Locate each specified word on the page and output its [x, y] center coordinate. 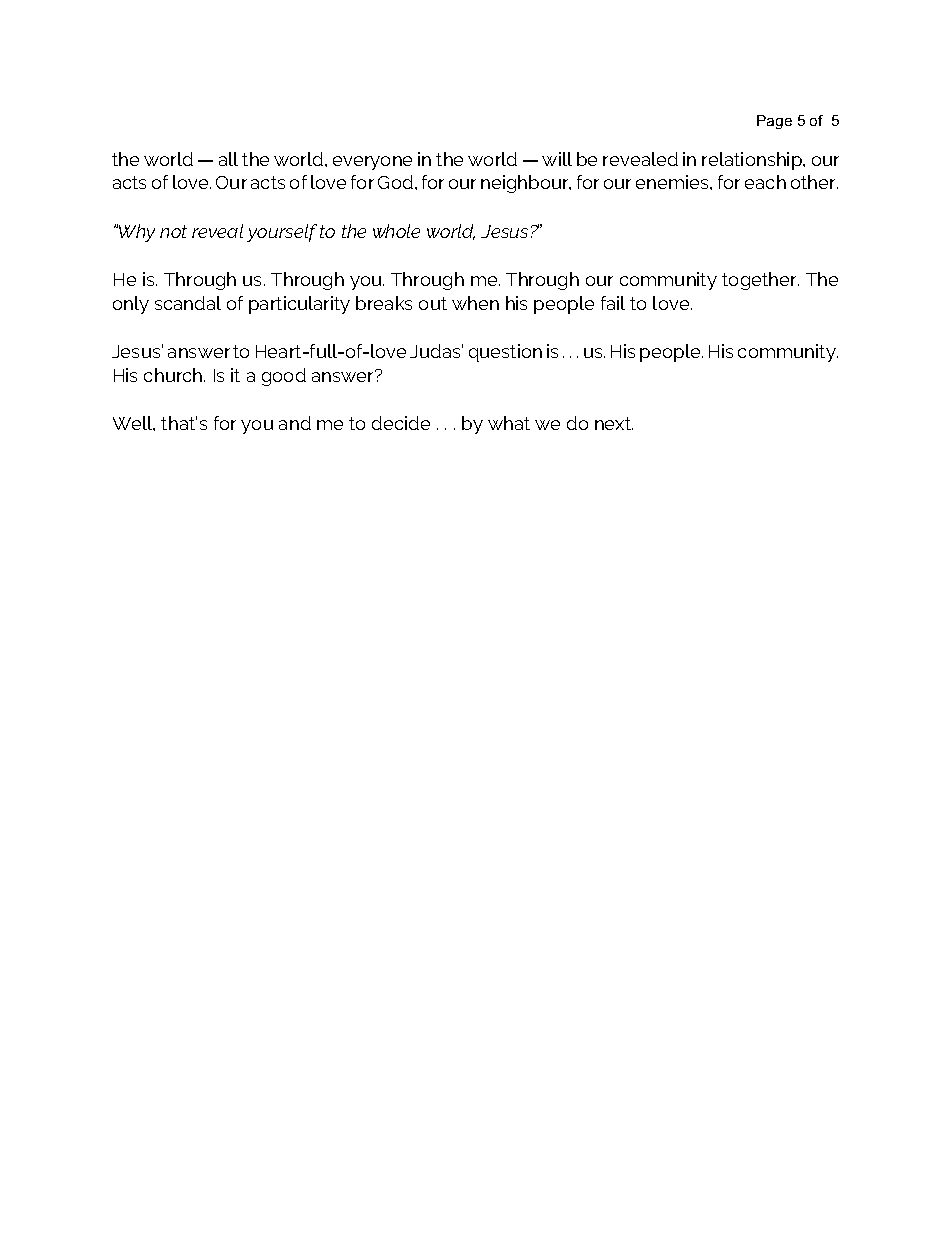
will [557, 159]
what [509, 423]
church [174, 375]
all [228, 159]
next [614, 423]
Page [774, 122]
